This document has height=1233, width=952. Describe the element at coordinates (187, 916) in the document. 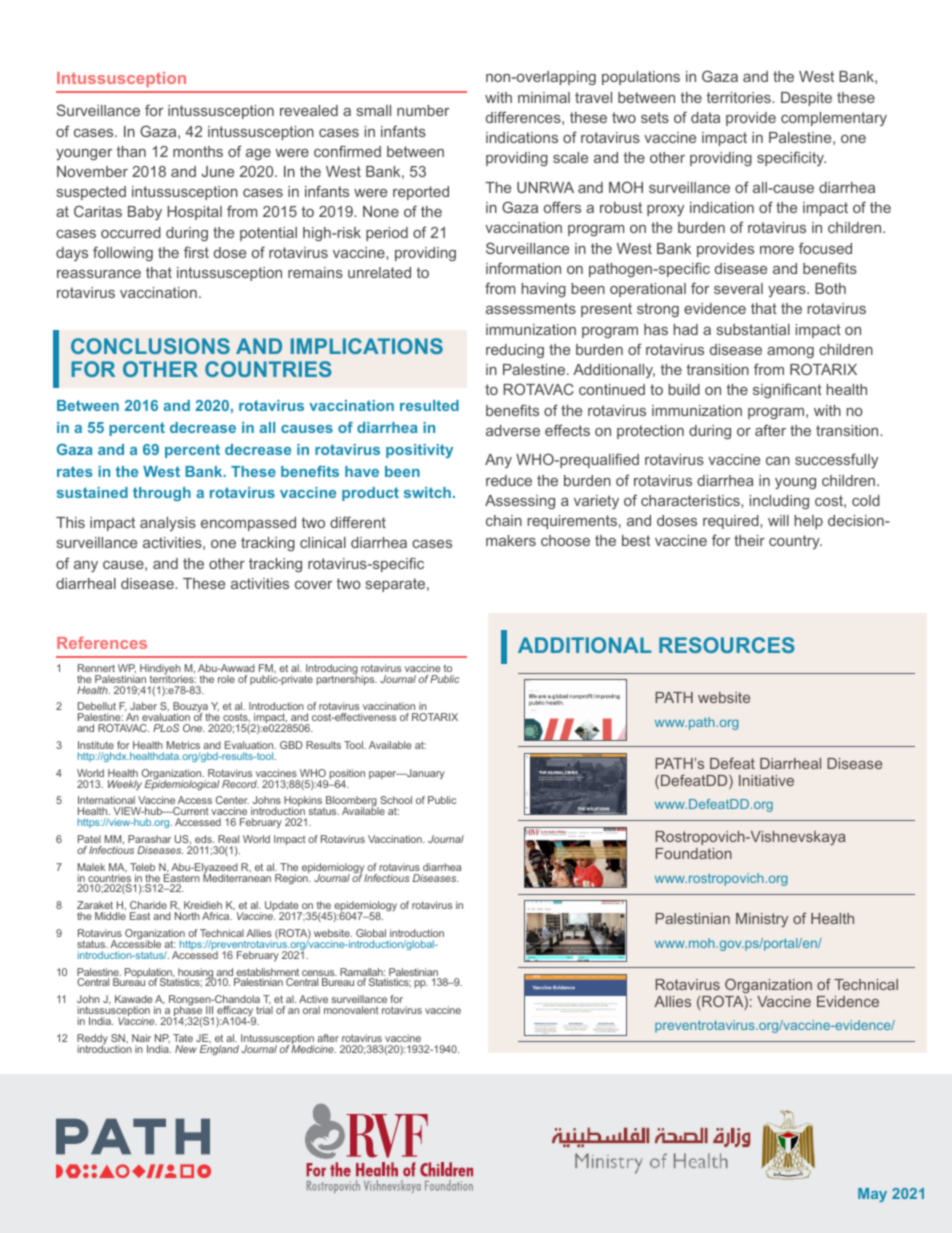

I see `North` at that location.
